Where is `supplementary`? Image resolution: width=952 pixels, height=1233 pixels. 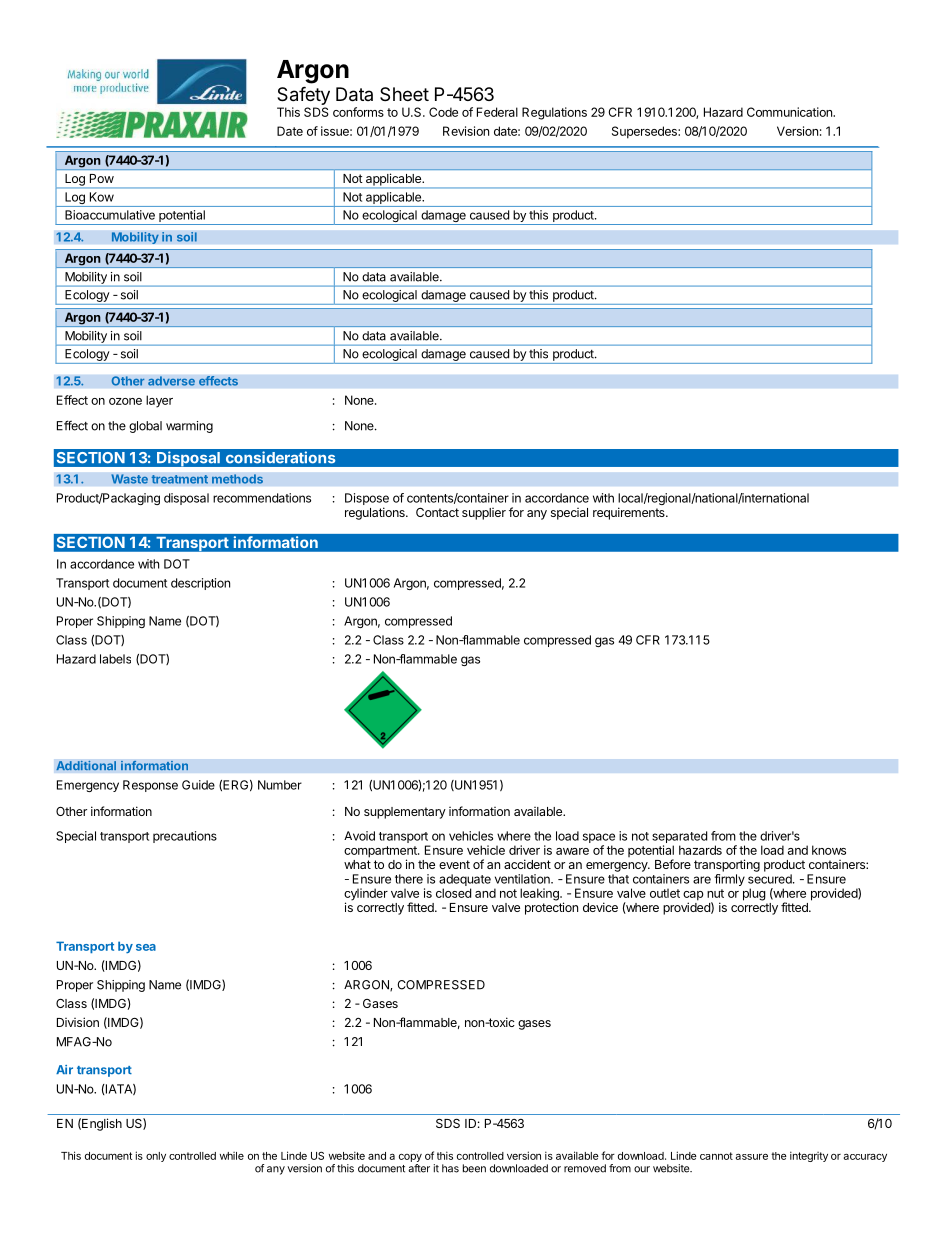 supplementary is located at coordinates (405, 813).
